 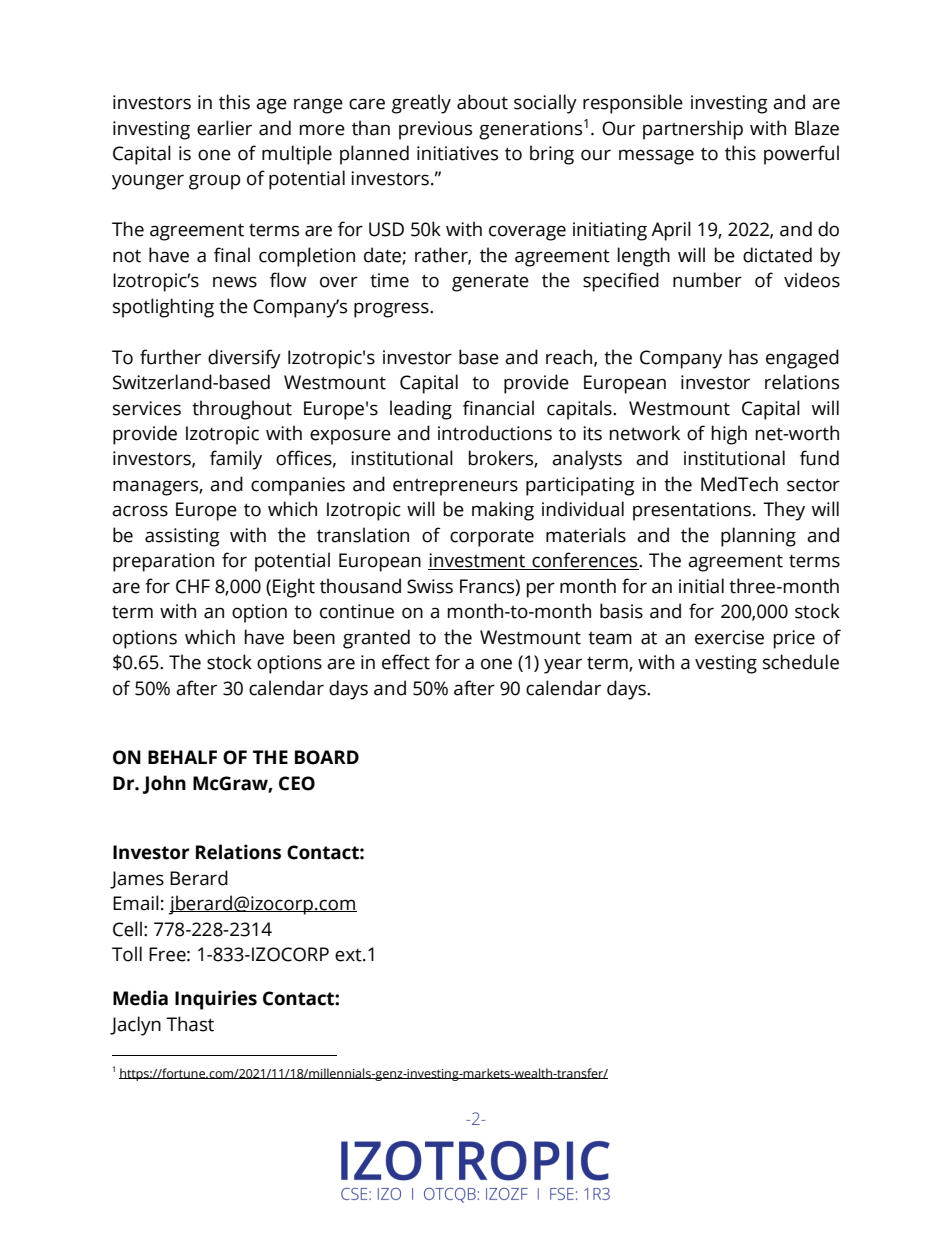 What do you see at coordinates (216, 1000) in the screenshot?
I see `Inquiries` at bounding box center [216, 1000].
